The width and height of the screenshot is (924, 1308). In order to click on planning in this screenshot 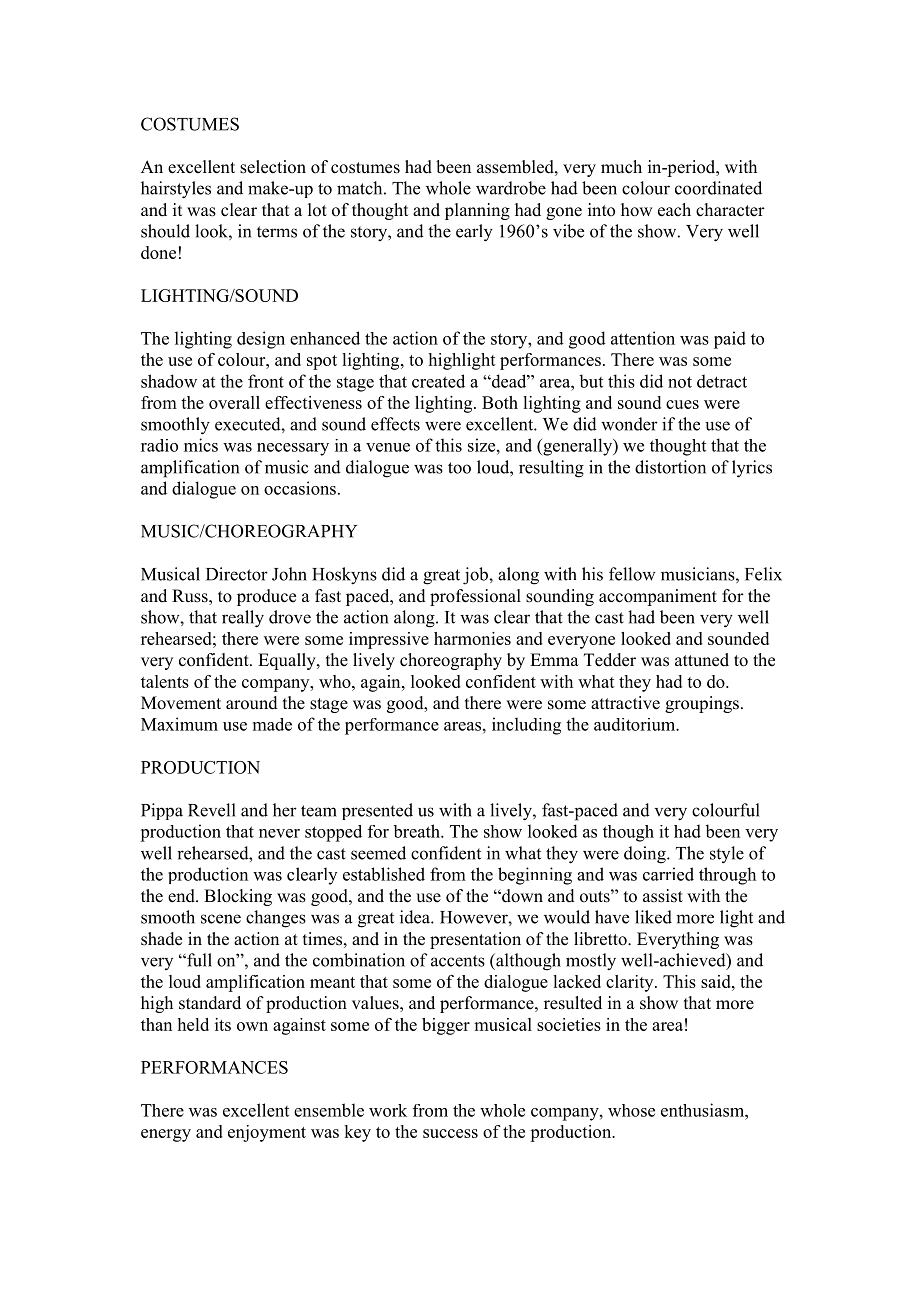, I will do `click(477, 211)`.
